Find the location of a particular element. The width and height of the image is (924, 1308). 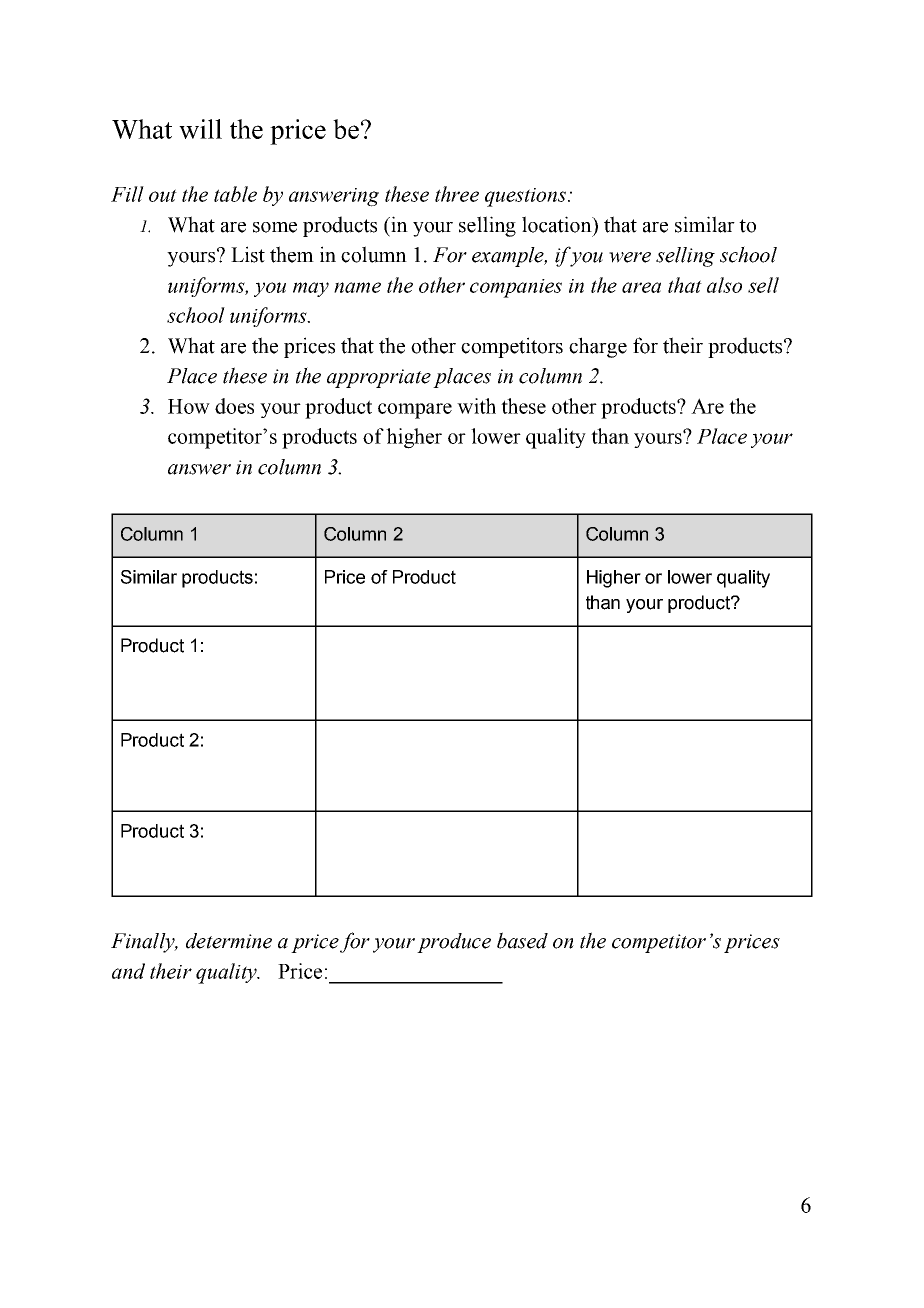

with is located at coordinates (476, 406).
